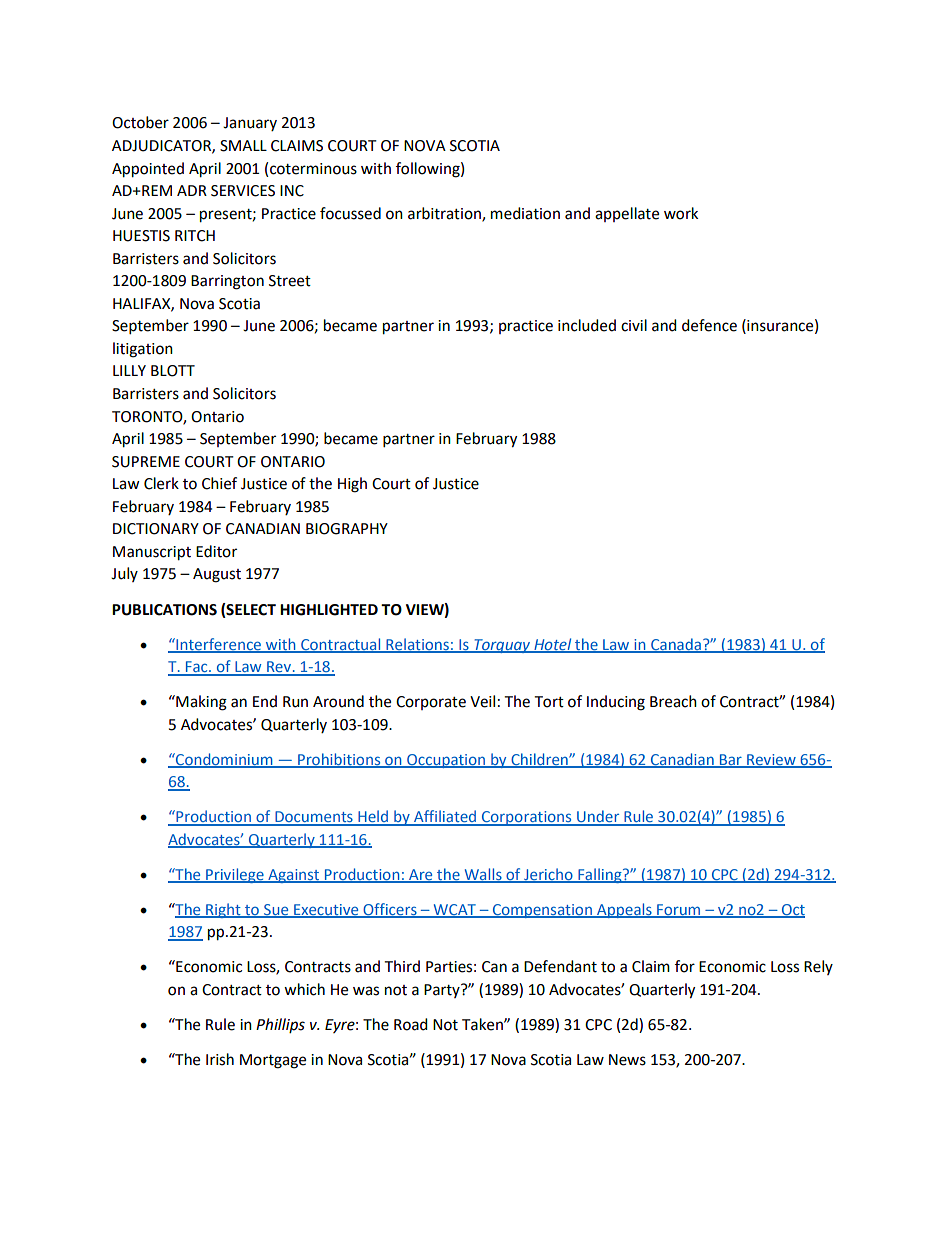 This image has height=1233, width=952. Describe the element at coordinates (235, 875) in the image. I see `Privilege` at that location.
